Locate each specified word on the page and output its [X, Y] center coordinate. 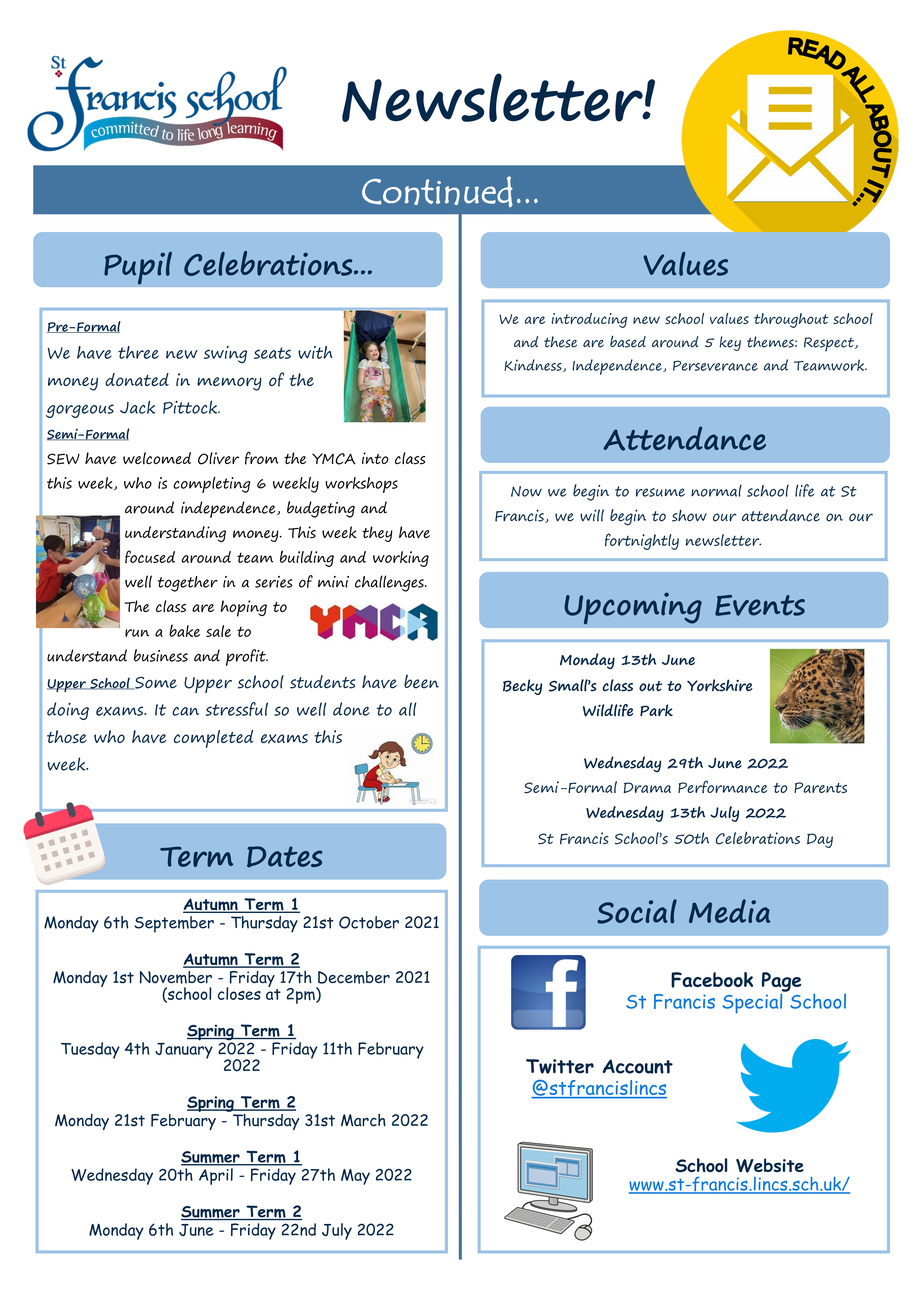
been [421, 681]
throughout [791, 320]
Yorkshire [720, 685]
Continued [437, 191]
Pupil [138, 268]
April [216, 1176]
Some [155, 683]
